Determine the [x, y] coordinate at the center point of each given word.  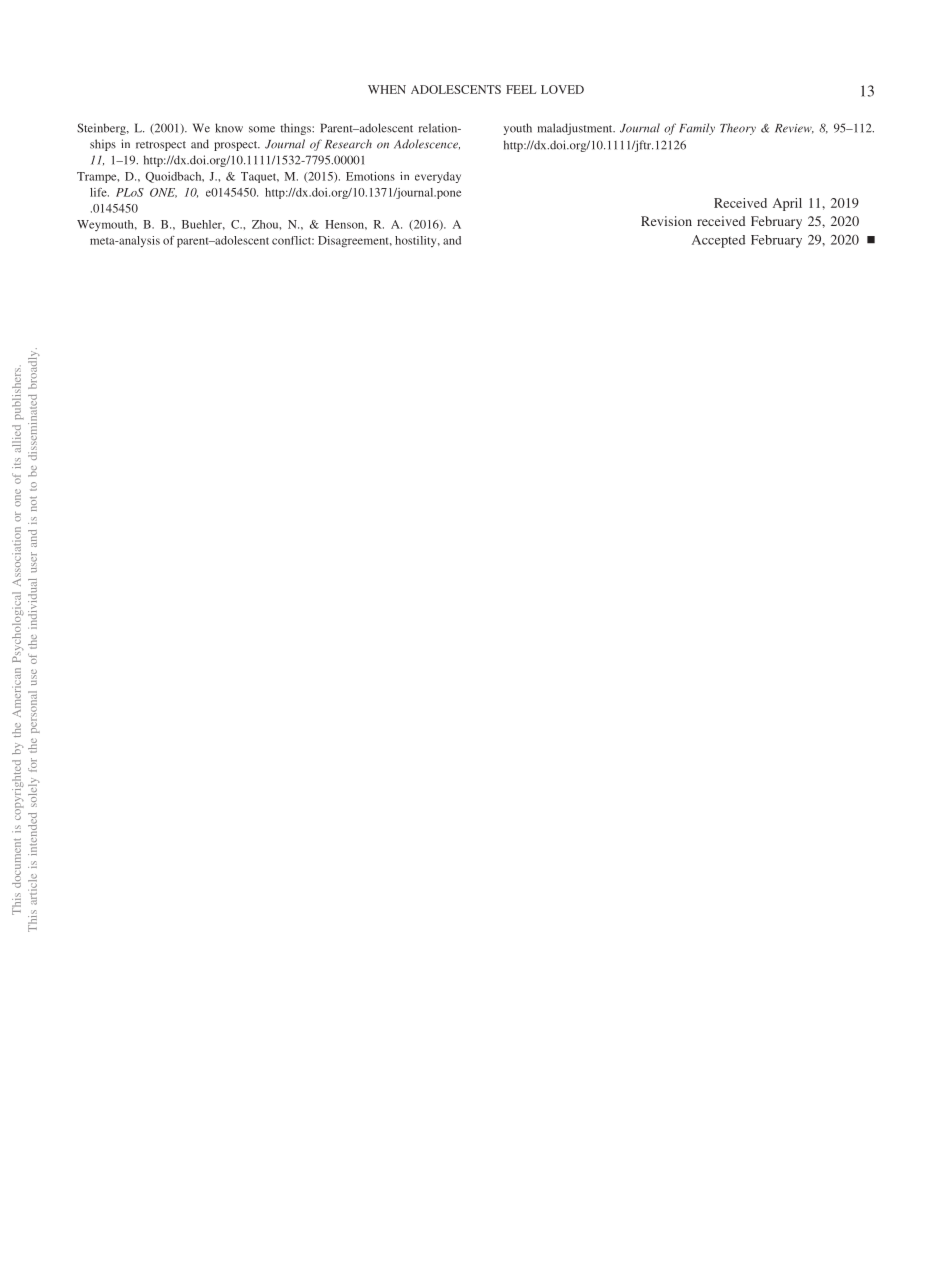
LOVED [562, 89]
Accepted [718, 241]
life [99, 192]
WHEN [387, 89]
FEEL [521, 89]
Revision [666, 221]
